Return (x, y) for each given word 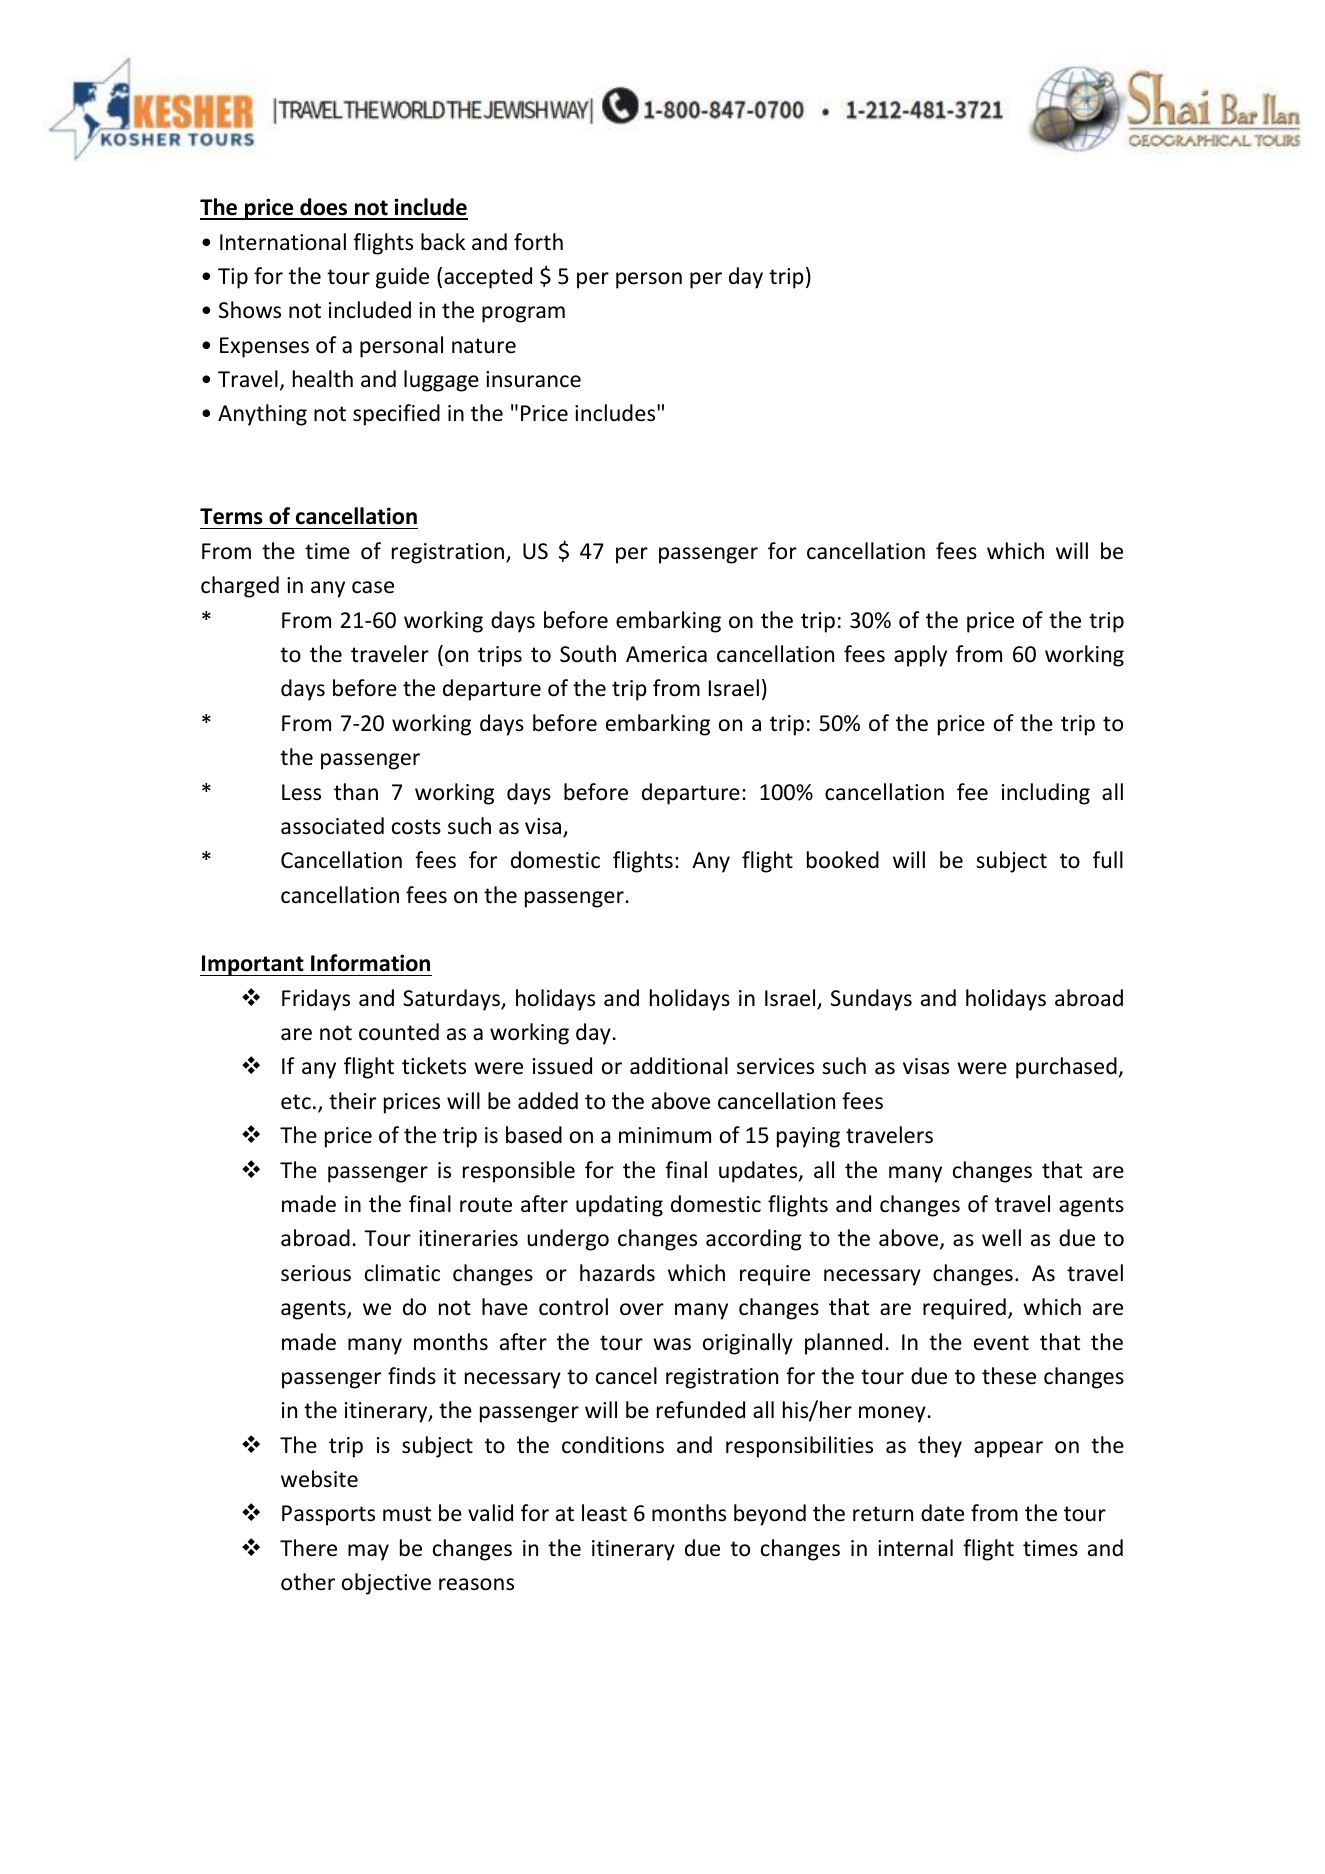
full (1108, 860)
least (604, 1513)
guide (402, 278)
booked (843, 860)
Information (370, 963)
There (308, 1548)
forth (538, 242)
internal (915, 1548)
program (523, 314)
